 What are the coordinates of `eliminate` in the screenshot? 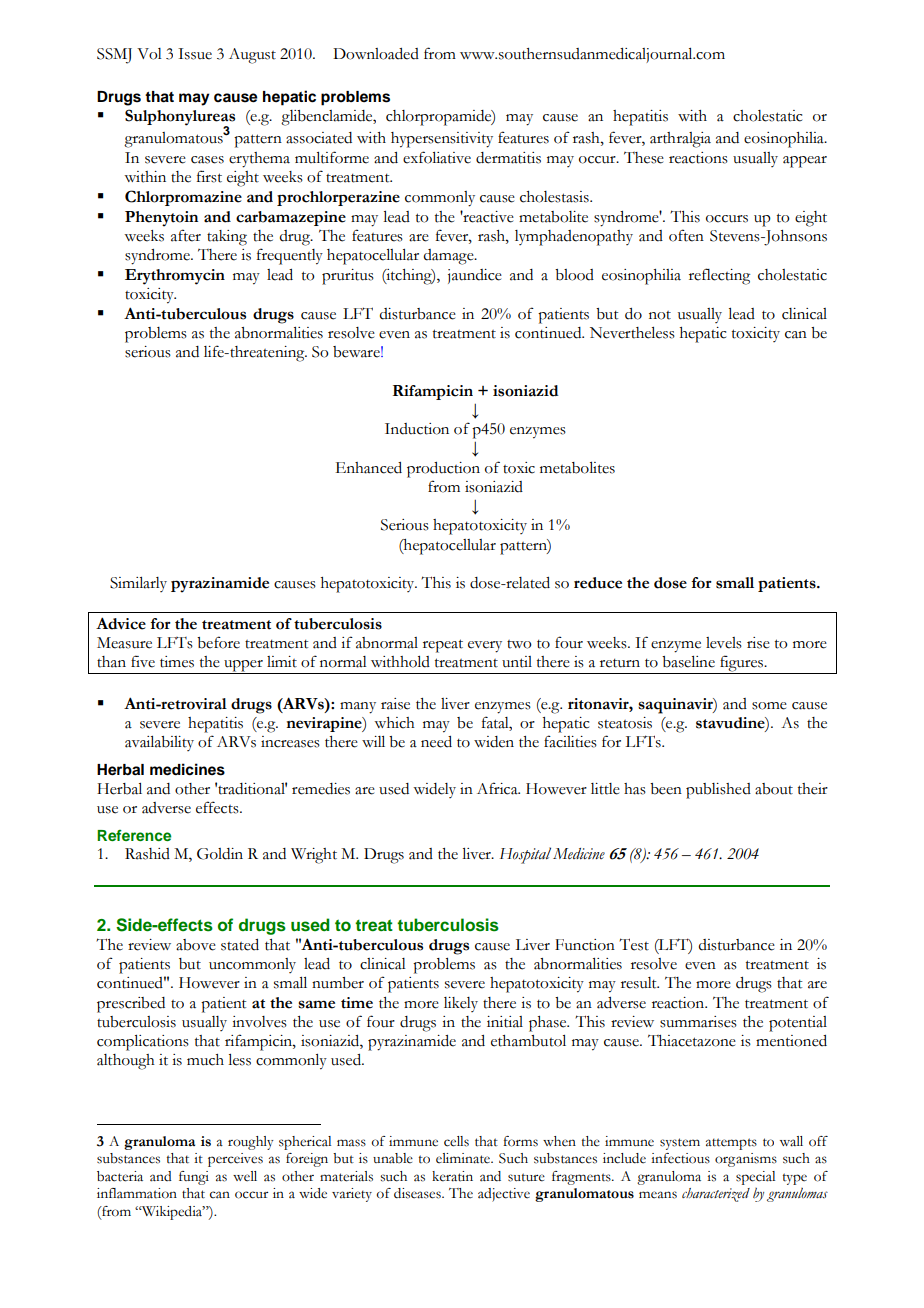 It's located at (464, 1158).
